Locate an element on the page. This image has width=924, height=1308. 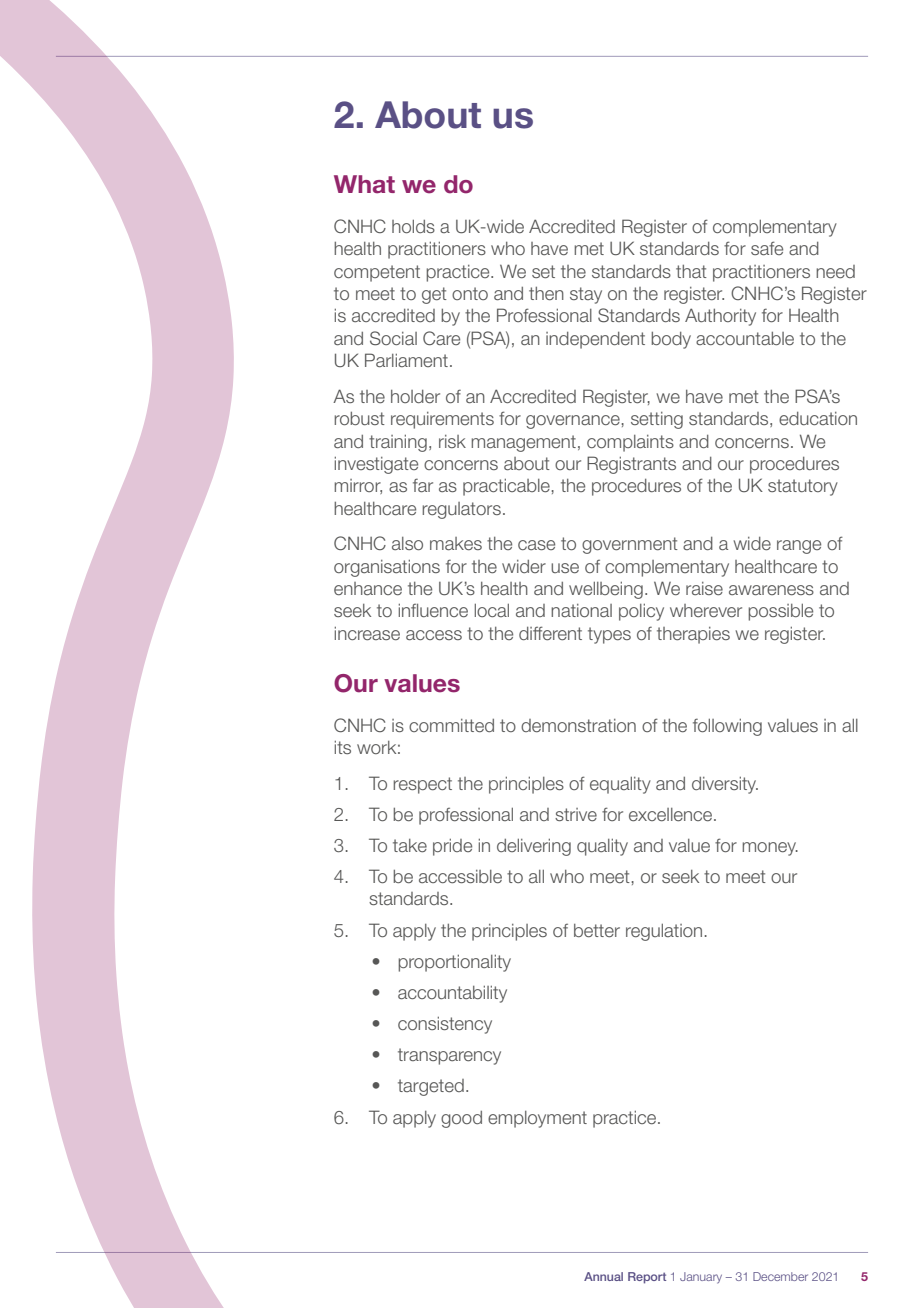
safe is located at coordinates (767, 248).
